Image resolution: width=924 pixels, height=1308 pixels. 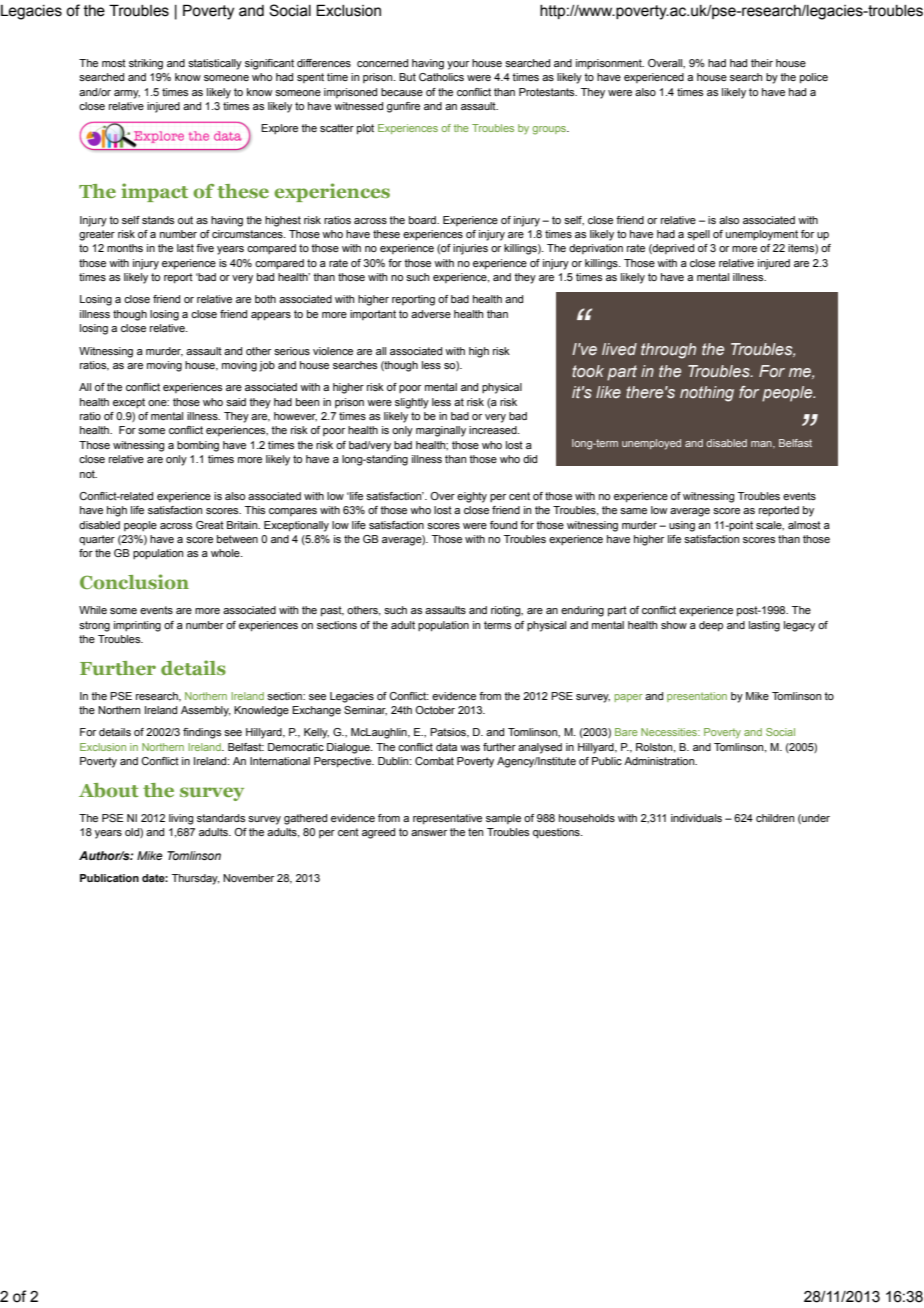 I want to click on striking, so click(x=146, y=64).
